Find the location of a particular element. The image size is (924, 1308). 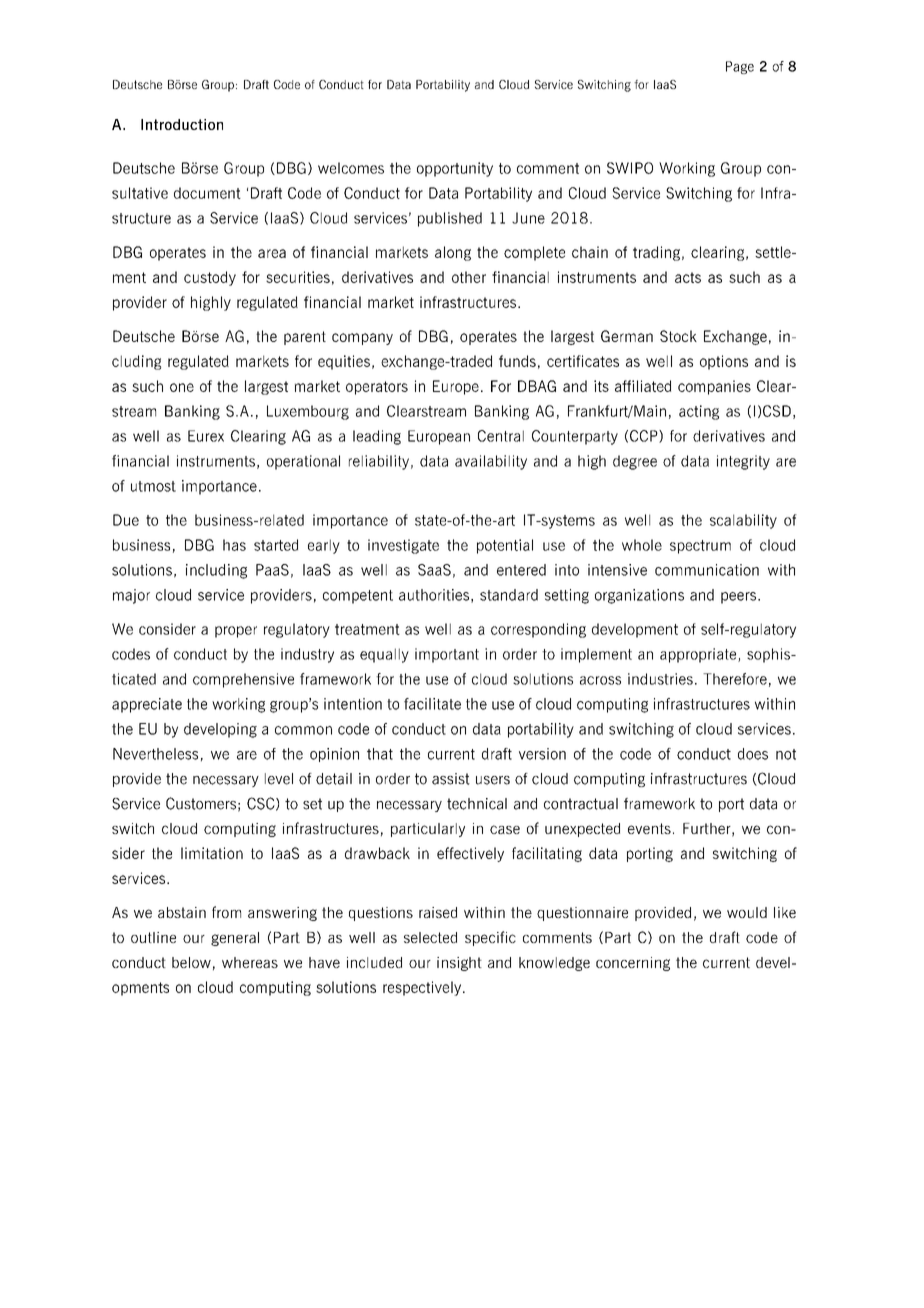

does is located at coordinates (753, 754).
